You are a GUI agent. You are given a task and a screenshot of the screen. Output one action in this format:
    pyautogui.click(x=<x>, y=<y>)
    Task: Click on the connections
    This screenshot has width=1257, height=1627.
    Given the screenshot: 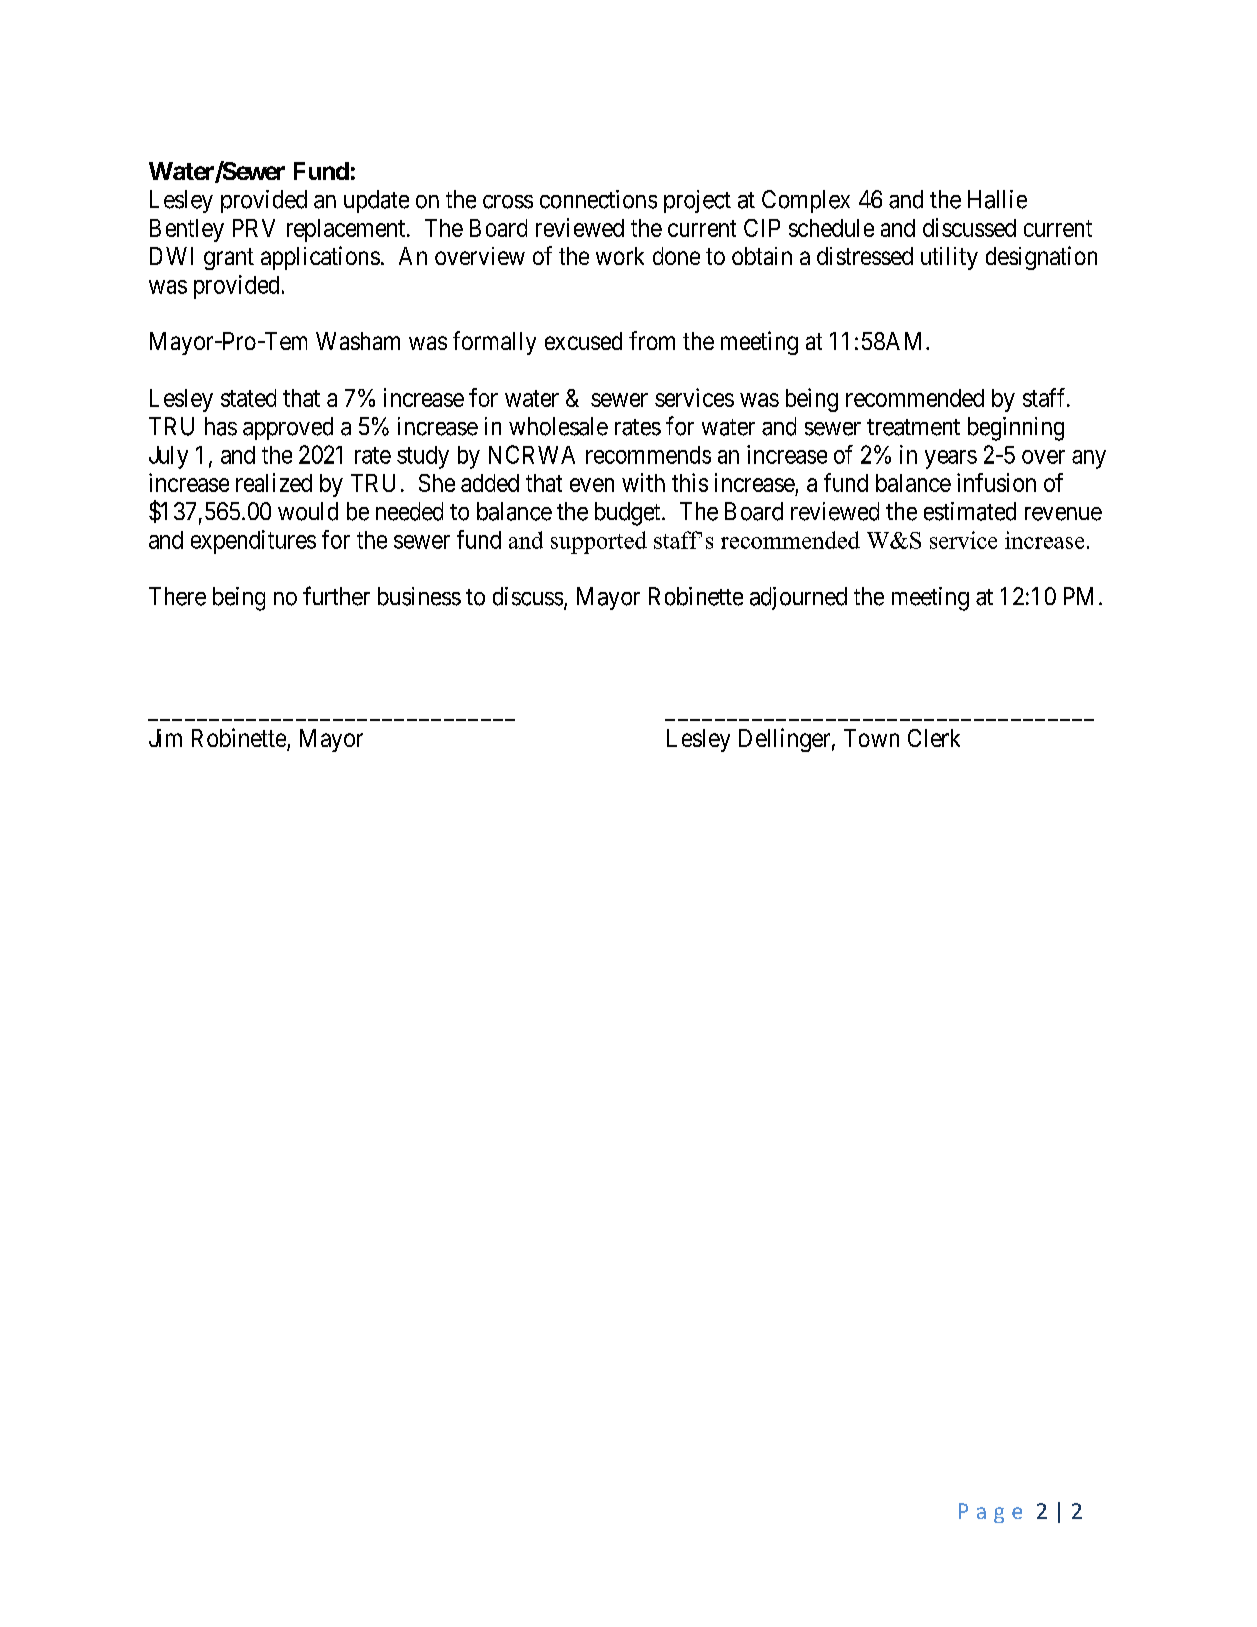 What is the action you would take?
    pyautogui.click(x=598, y=199)
